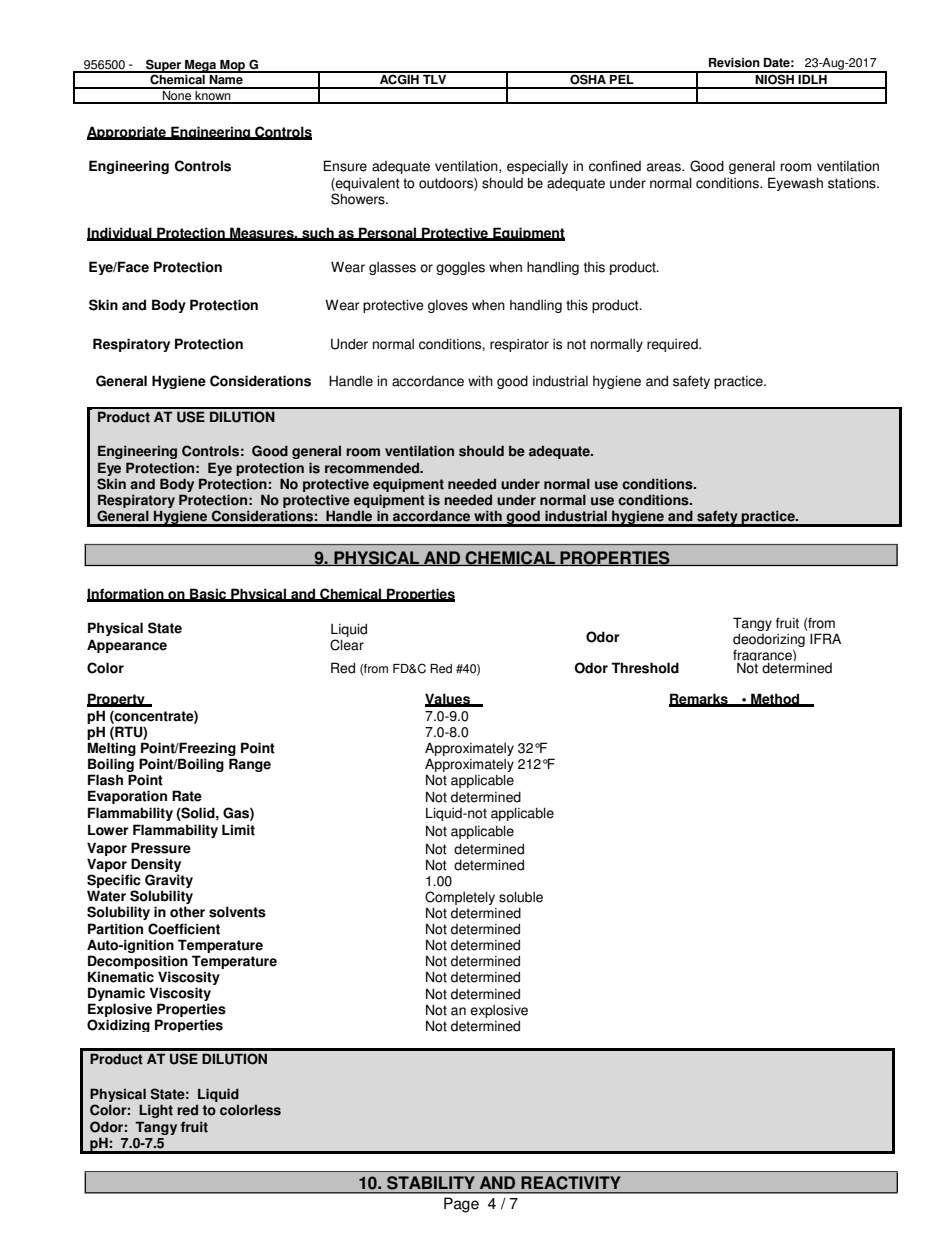  I want to click on especially, so click(537, 167).
